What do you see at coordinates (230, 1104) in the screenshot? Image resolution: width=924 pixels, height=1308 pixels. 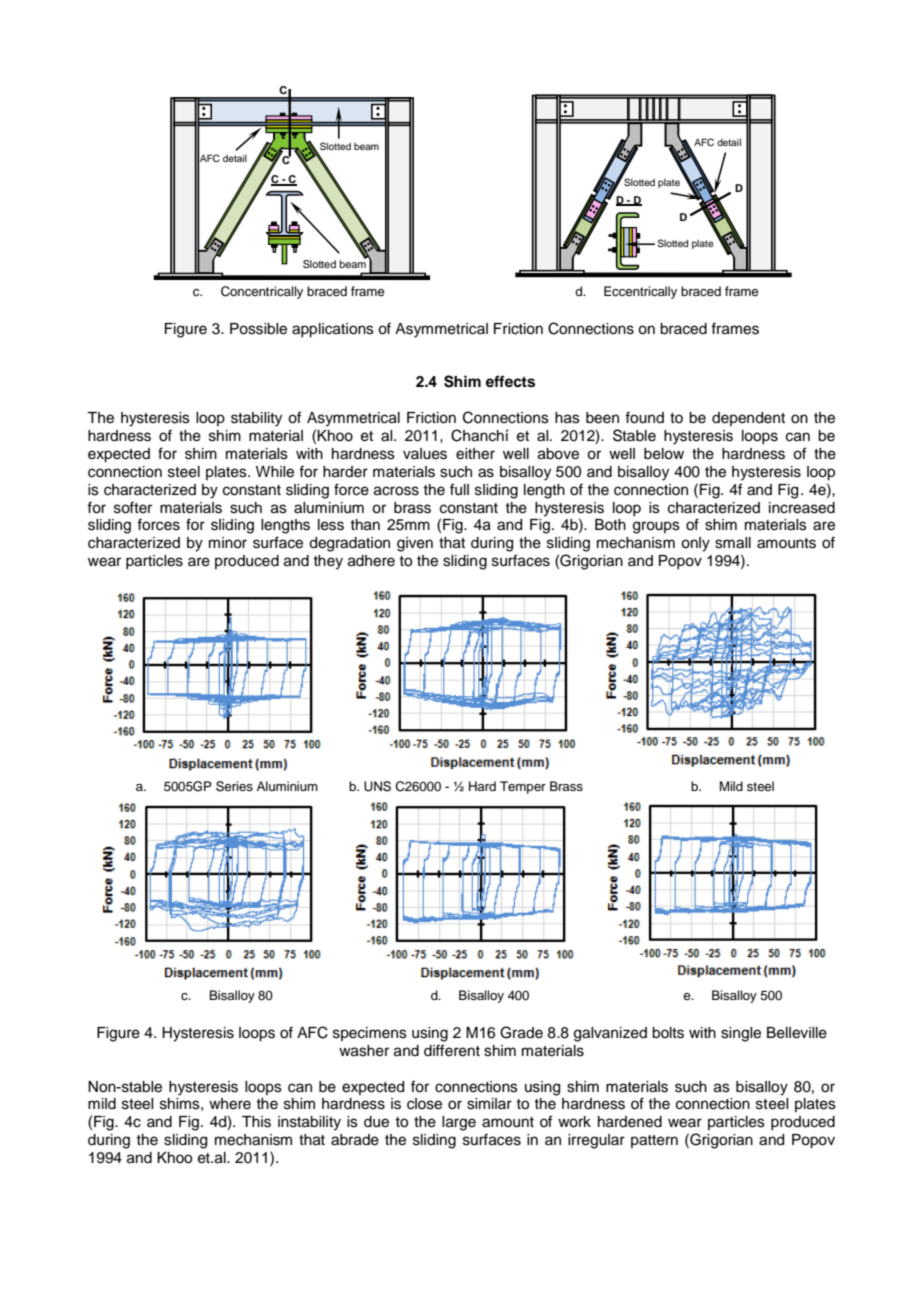 I see `where` at bounding box center [230, 1104].
